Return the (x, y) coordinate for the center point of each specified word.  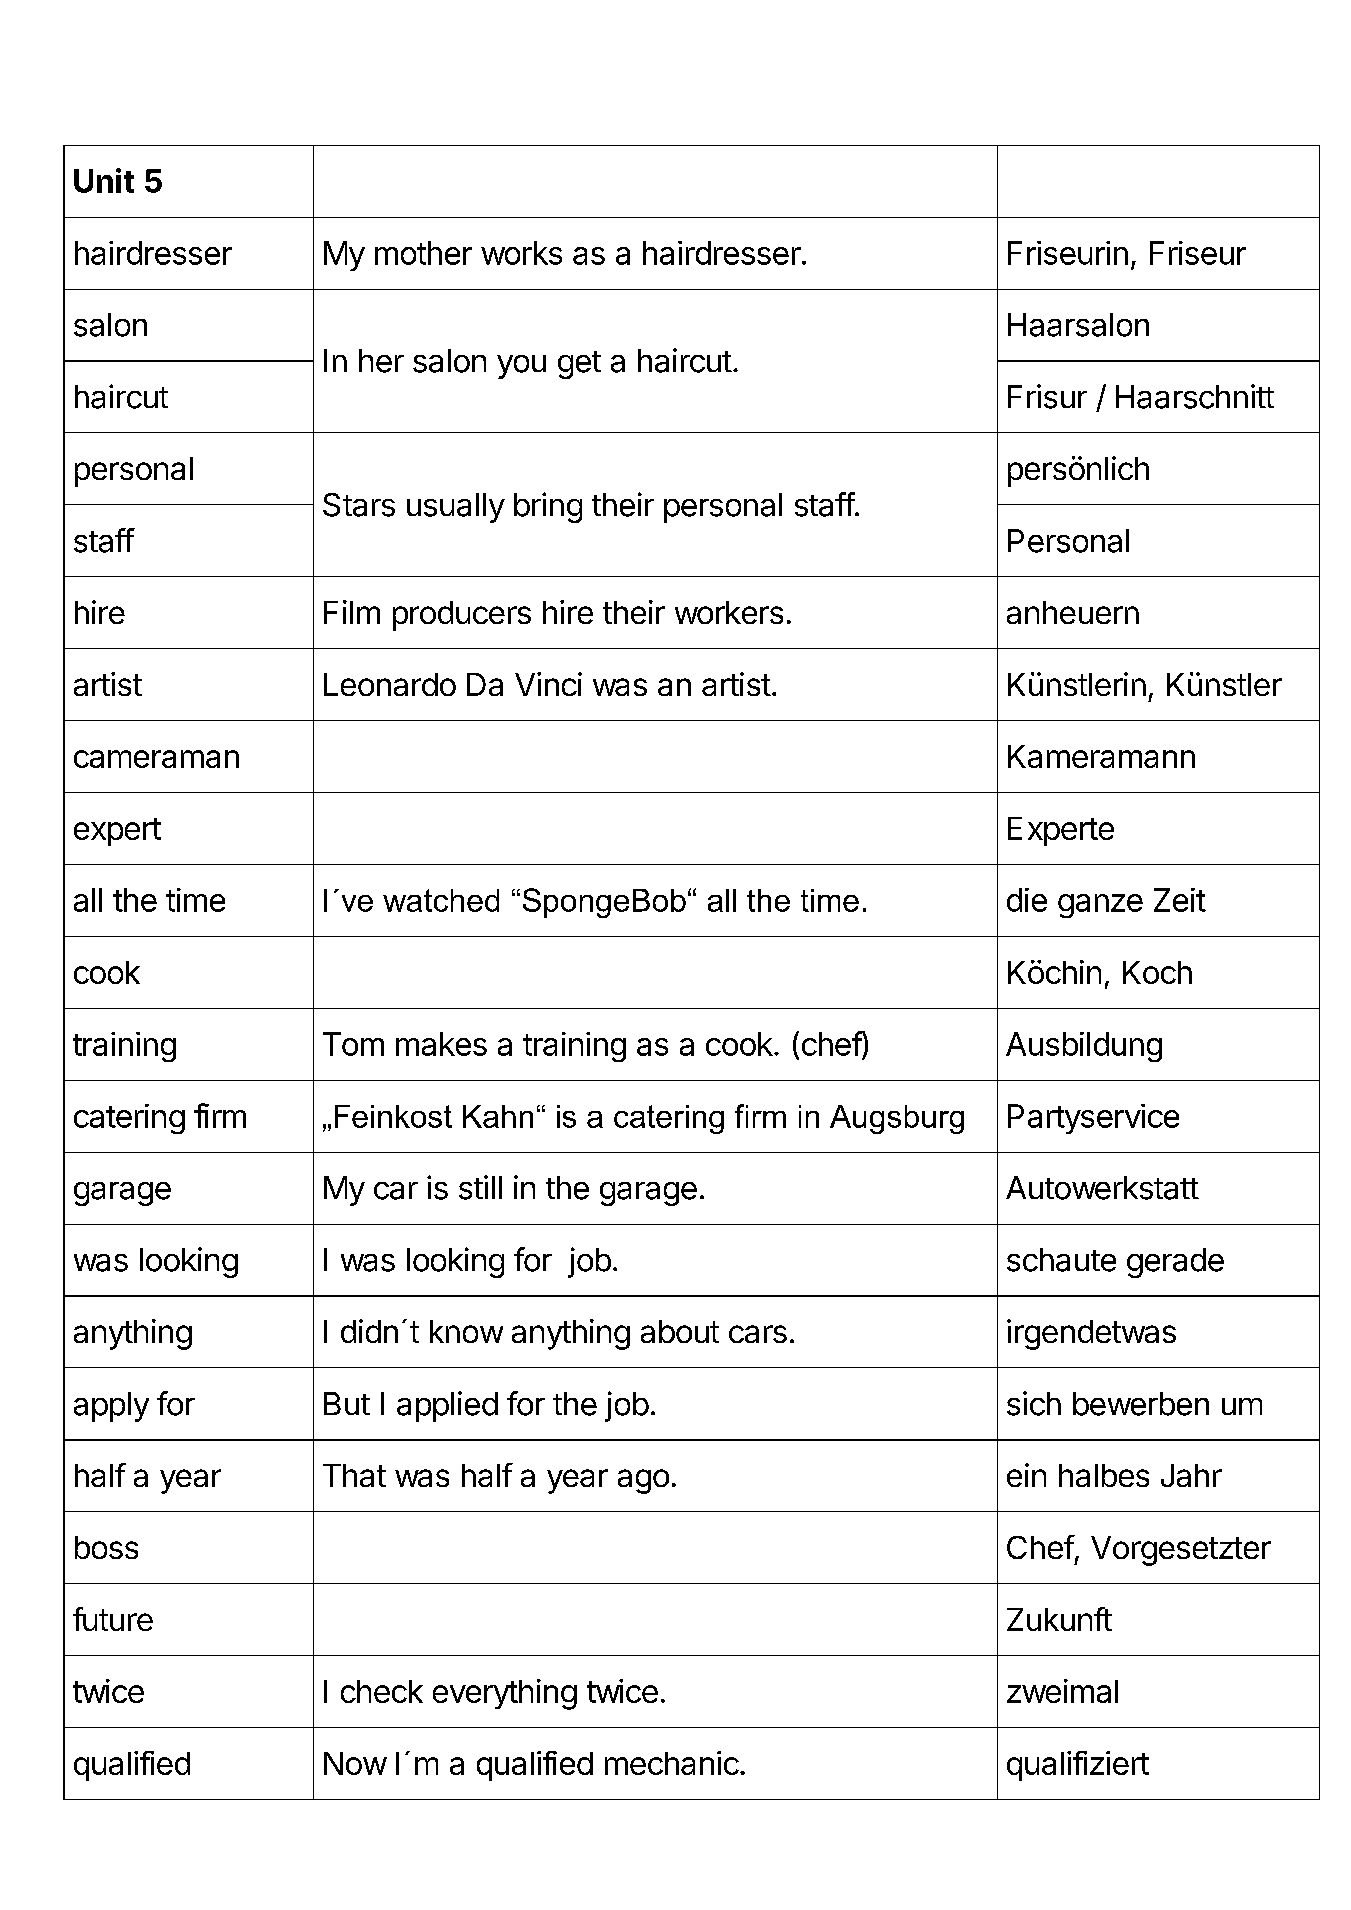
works (521, 253)
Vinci (548, 684)
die (1027, 900)
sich (1034, 1403)
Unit (104, 180)
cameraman (156, 759)
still (480, 1187)
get (579, 365)
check (382, 1691)
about (680, 1331)
